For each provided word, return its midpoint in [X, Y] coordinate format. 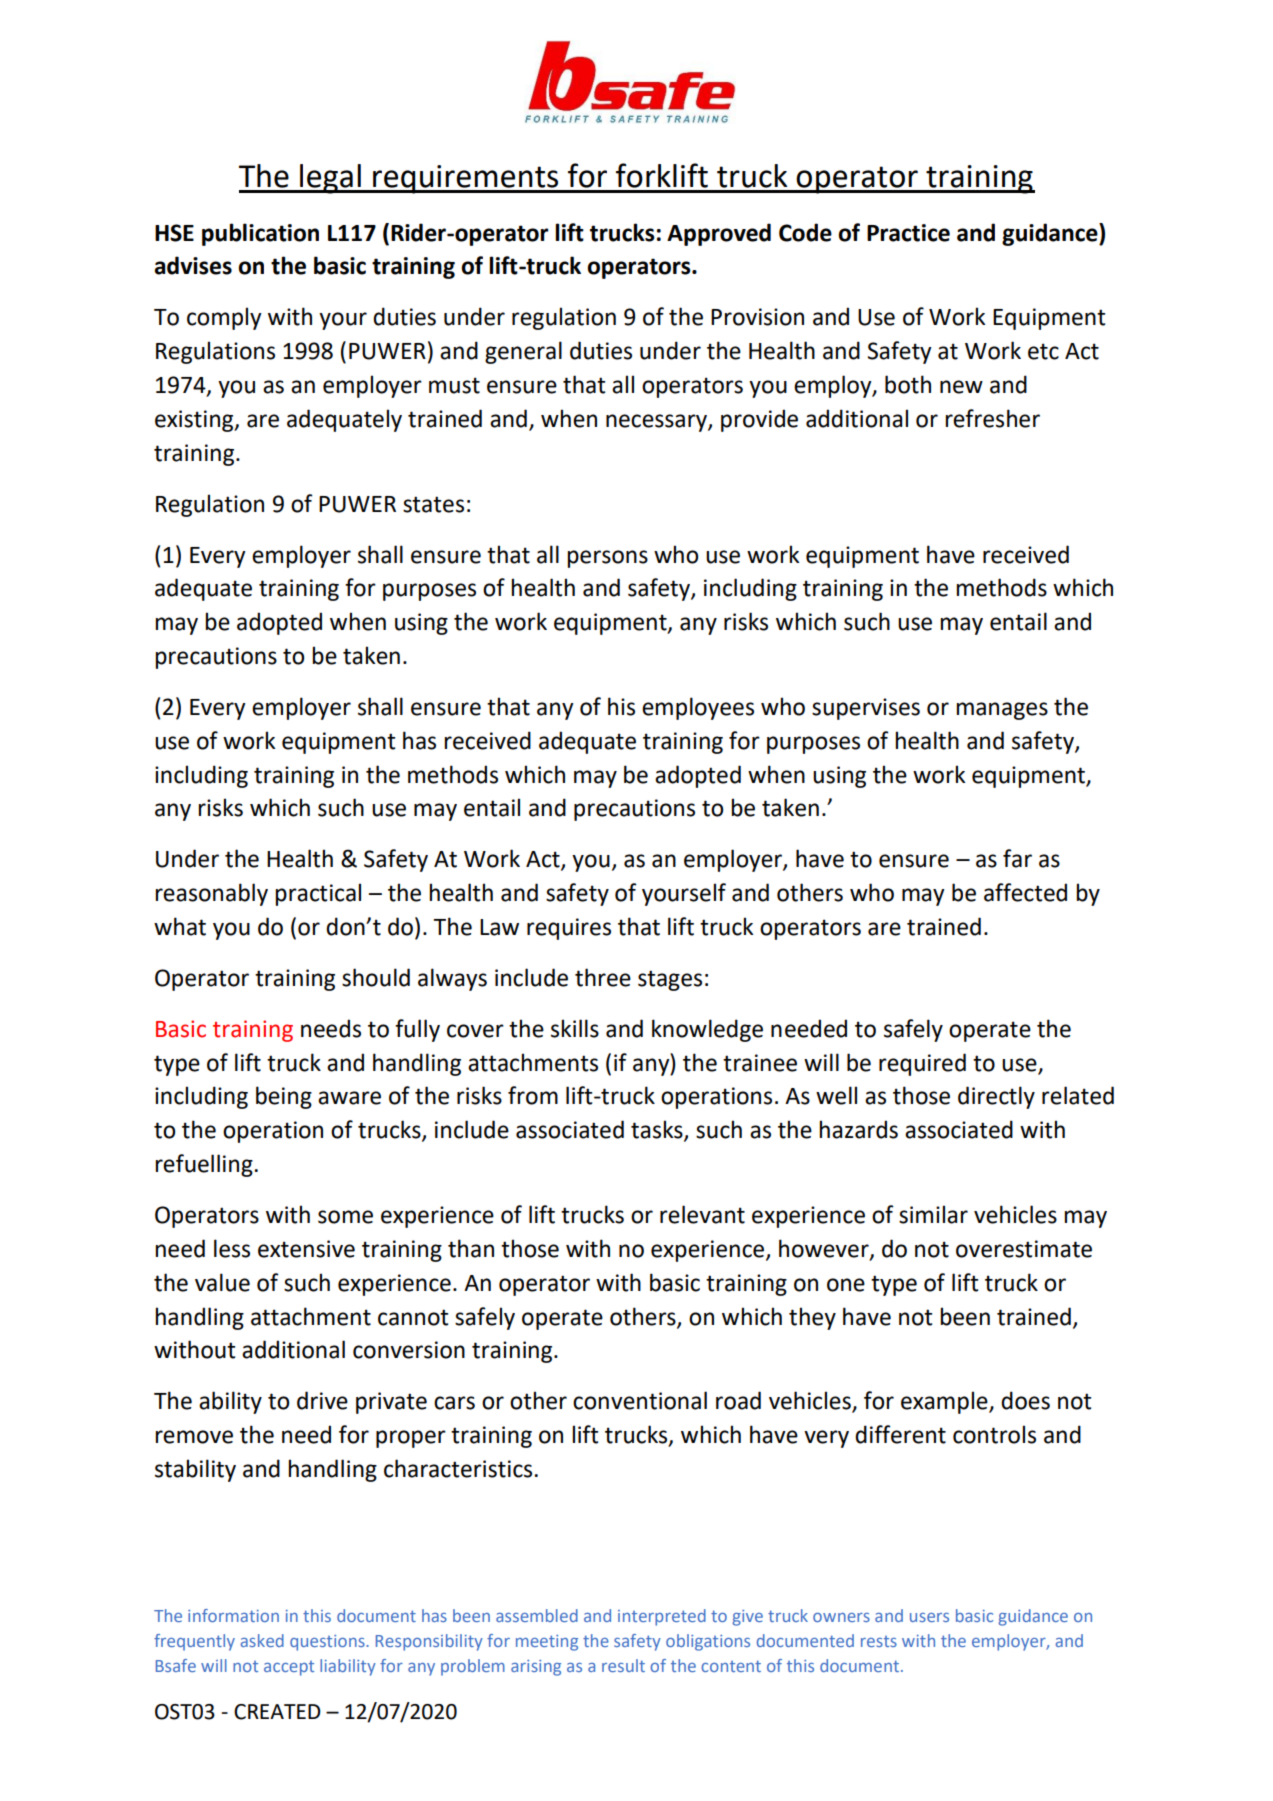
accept [289, 1668]
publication [260, 234]
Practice [908, 233]
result [623, 1665]
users [929, 1617]
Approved [719, 234]
